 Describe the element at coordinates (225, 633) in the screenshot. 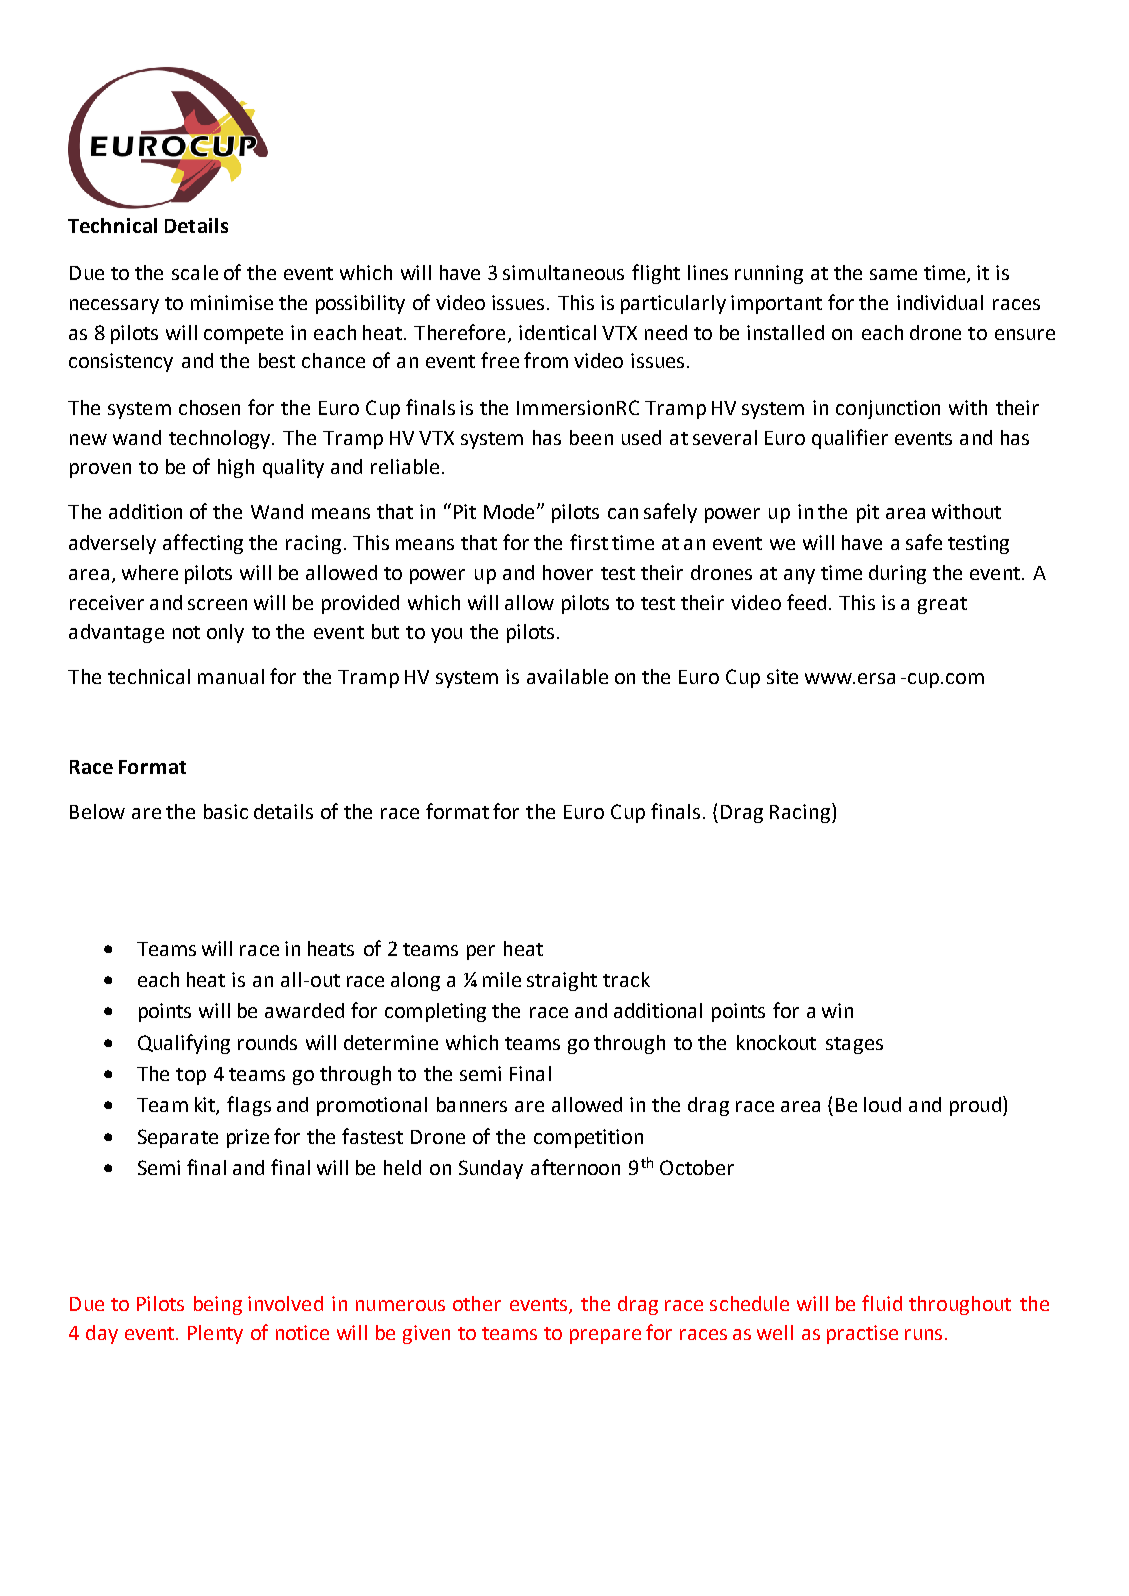

I see `only` at that location.
